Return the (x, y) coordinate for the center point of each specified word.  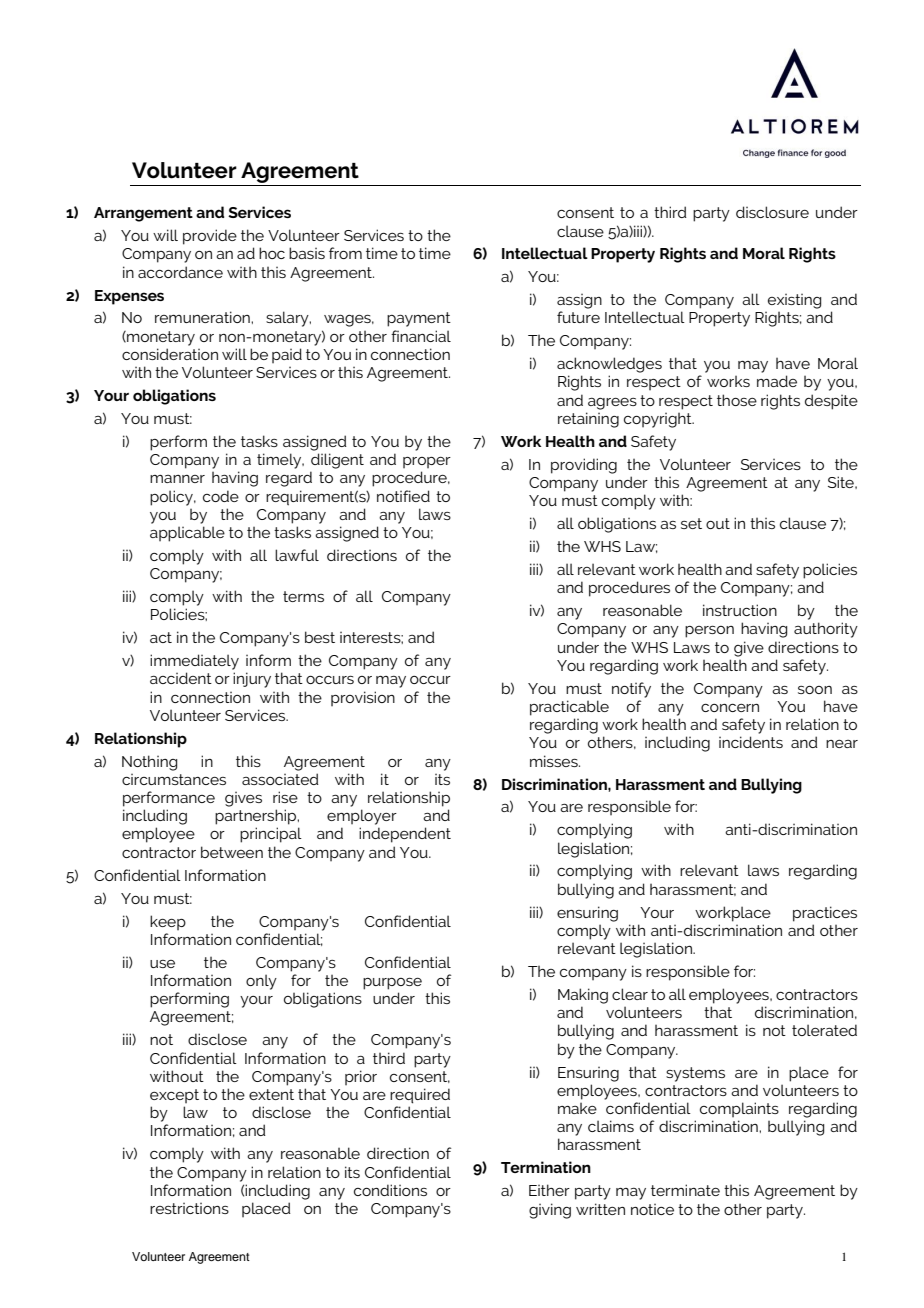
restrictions (189, 1208)
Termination (546, 1167)
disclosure (772, 212)
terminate (685, 1190)
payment (419, 319)
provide (210, 237)
